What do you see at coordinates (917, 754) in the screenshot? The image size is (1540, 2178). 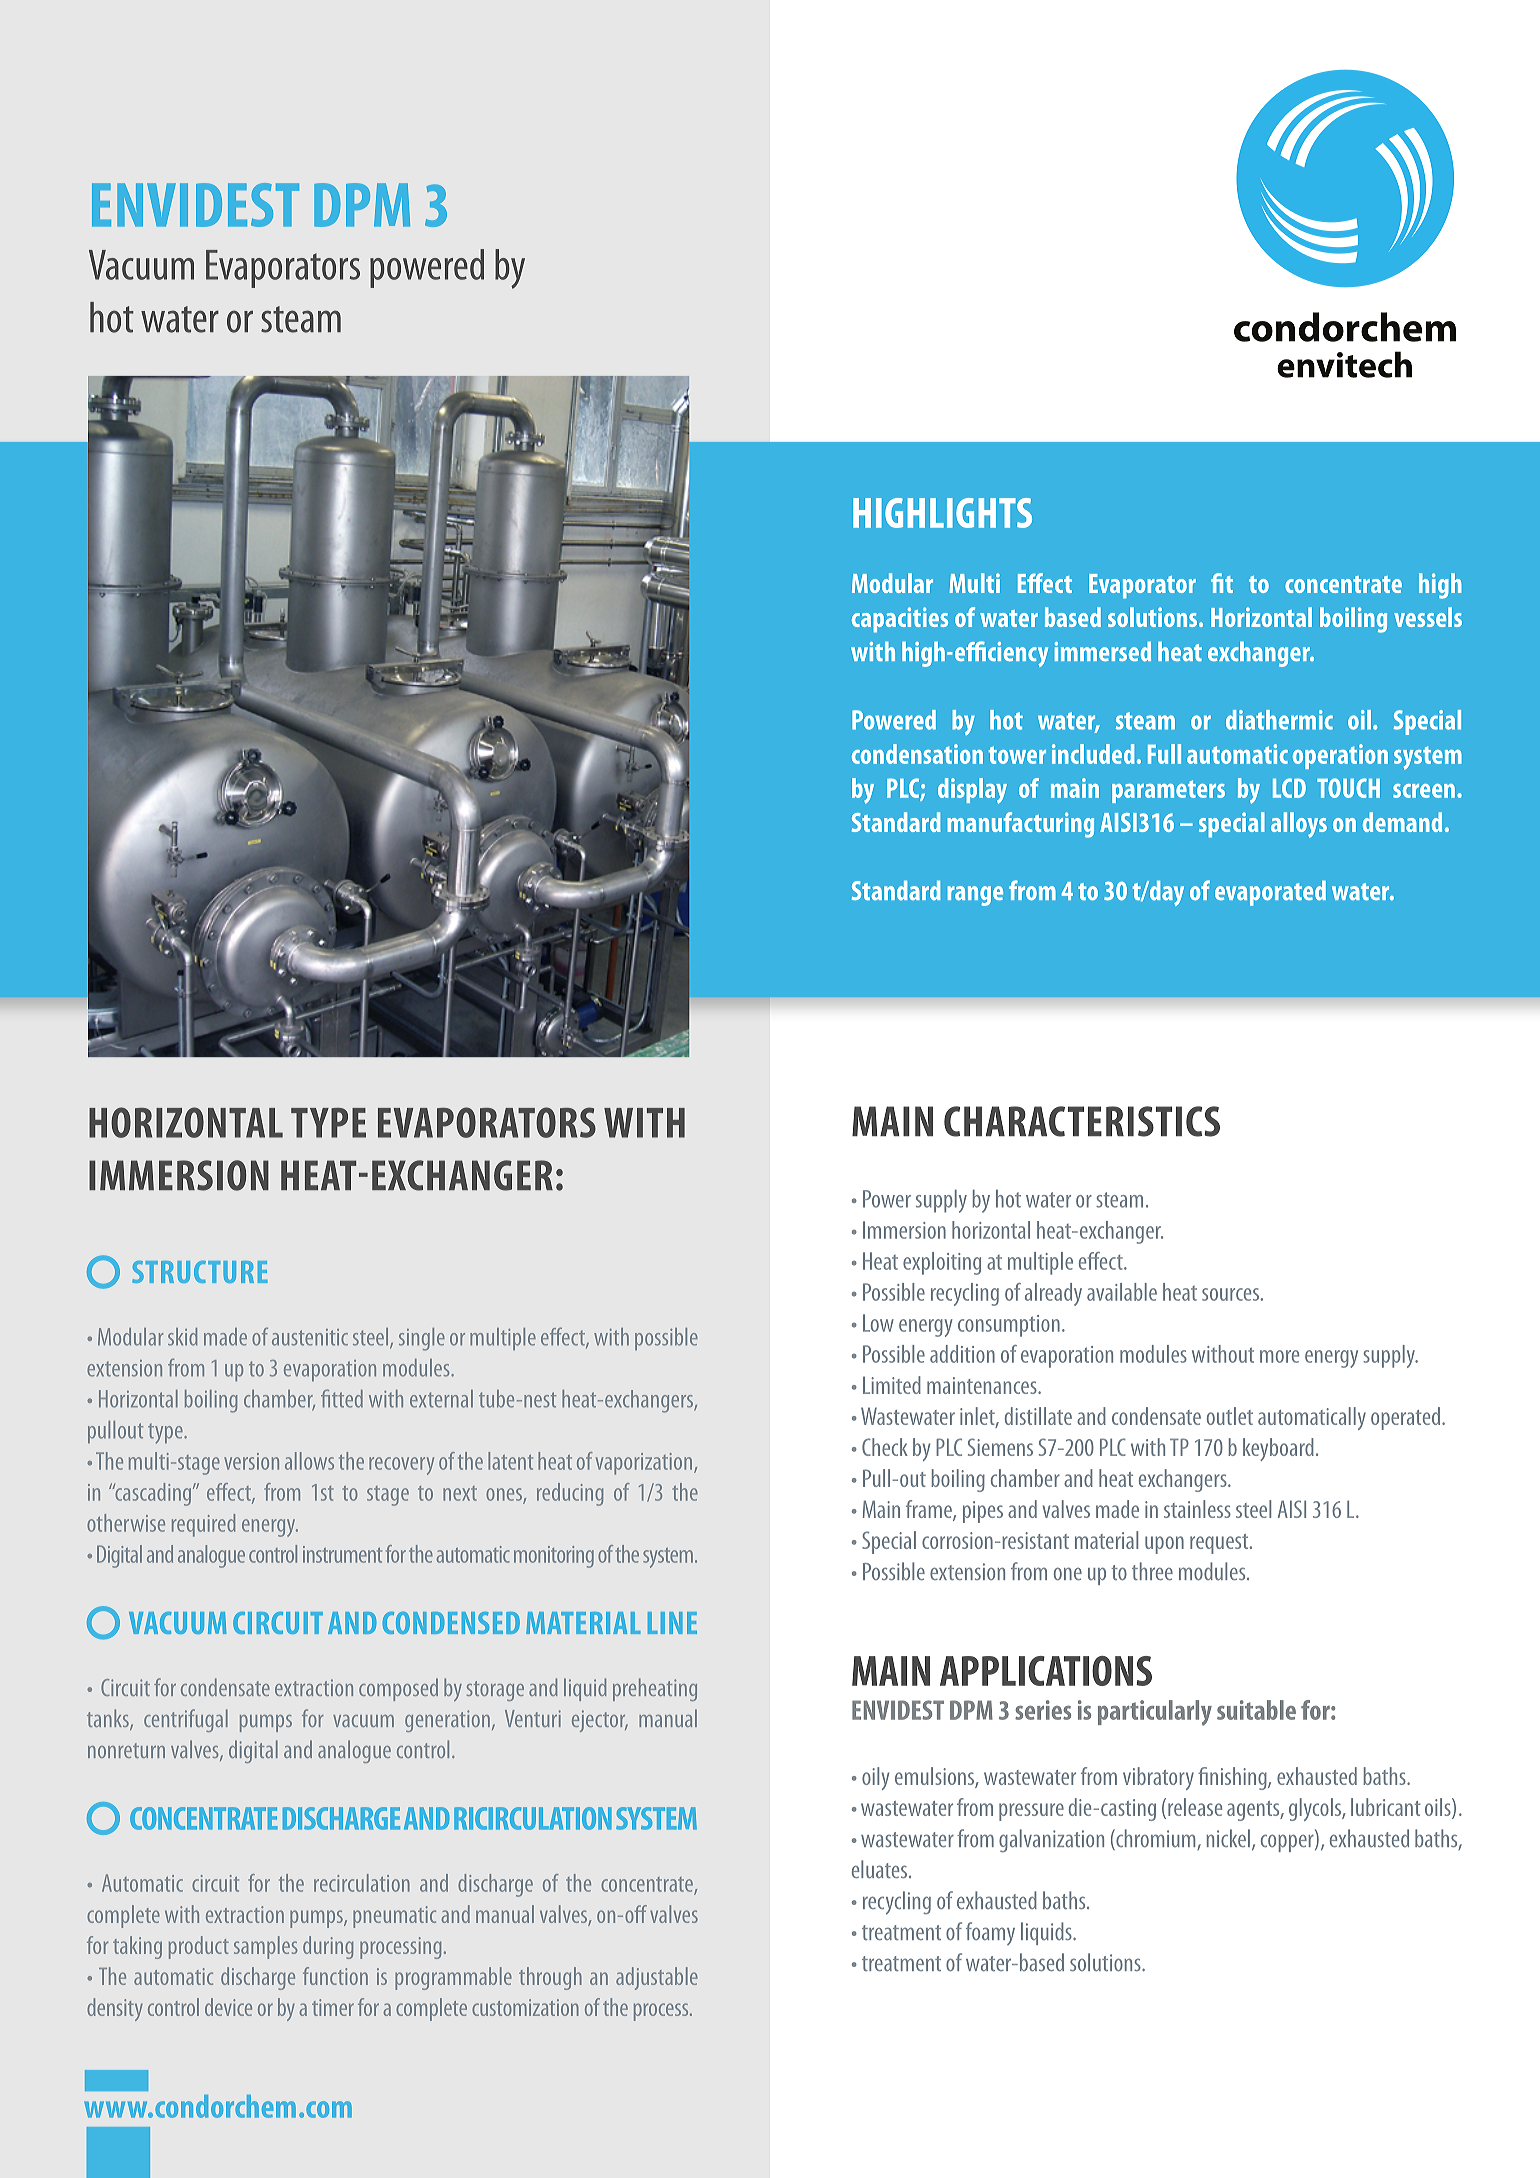 I see `condensation` at bounding box center [917, 754].
